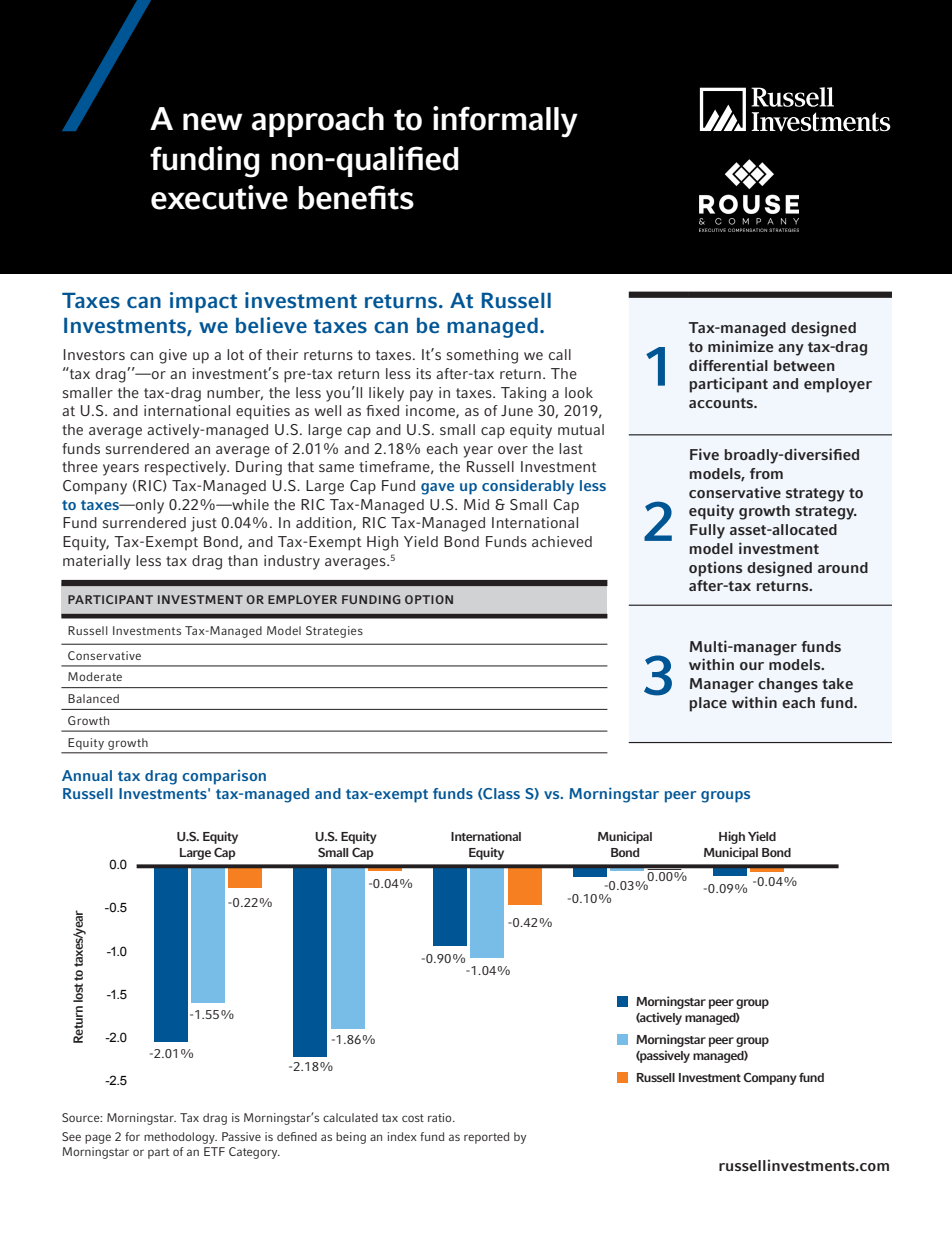 This screenshot has height=1233, width=952. What do you see at coordinates (505, 122) in the screenshot?
I see `informally` at bounding box center [505, 122].
